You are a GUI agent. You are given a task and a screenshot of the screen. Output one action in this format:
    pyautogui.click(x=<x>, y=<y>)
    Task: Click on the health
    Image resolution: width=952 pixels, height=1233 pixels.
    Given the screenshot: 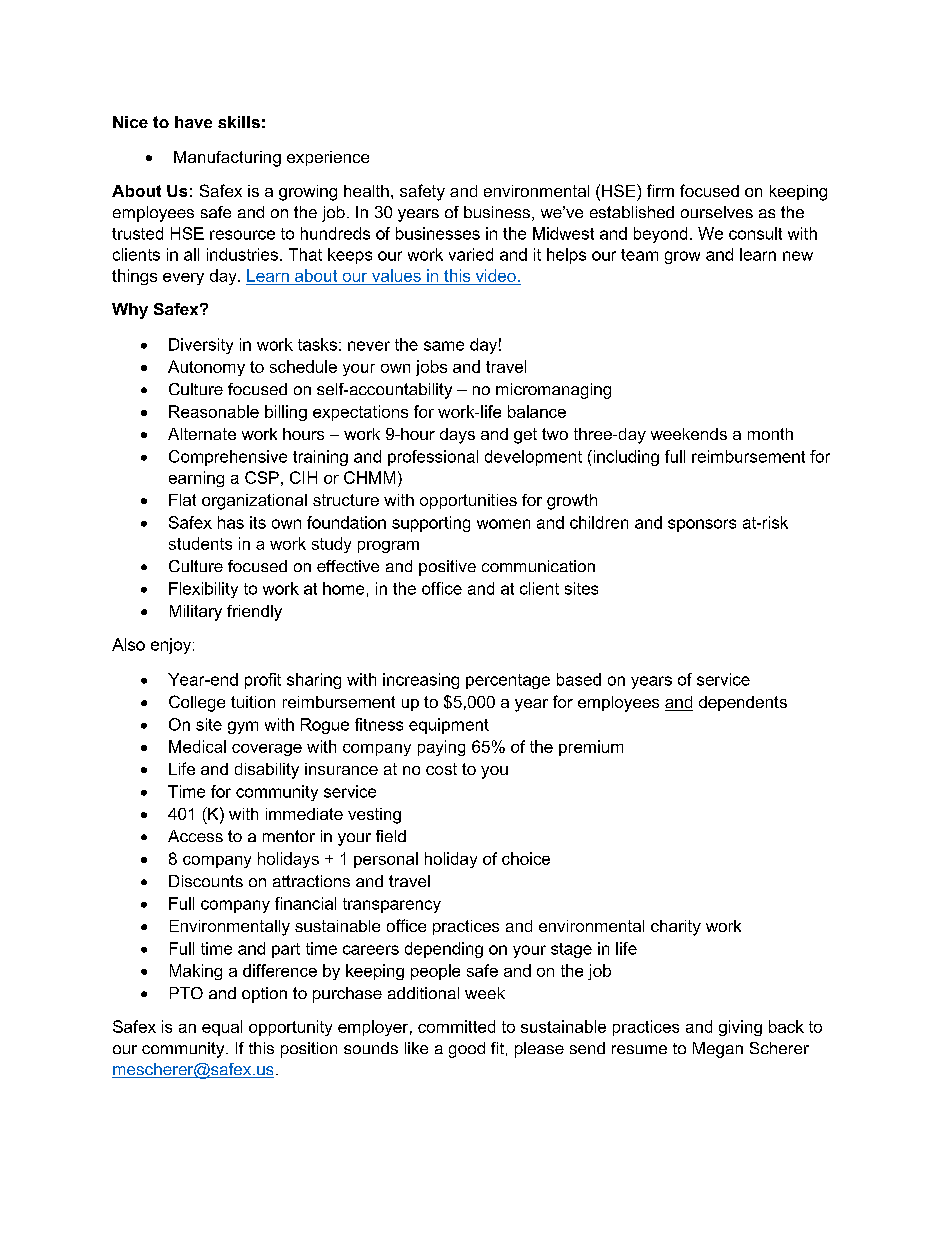 What is the action you would take?
    pyautogui.click(x=366, y=191)
